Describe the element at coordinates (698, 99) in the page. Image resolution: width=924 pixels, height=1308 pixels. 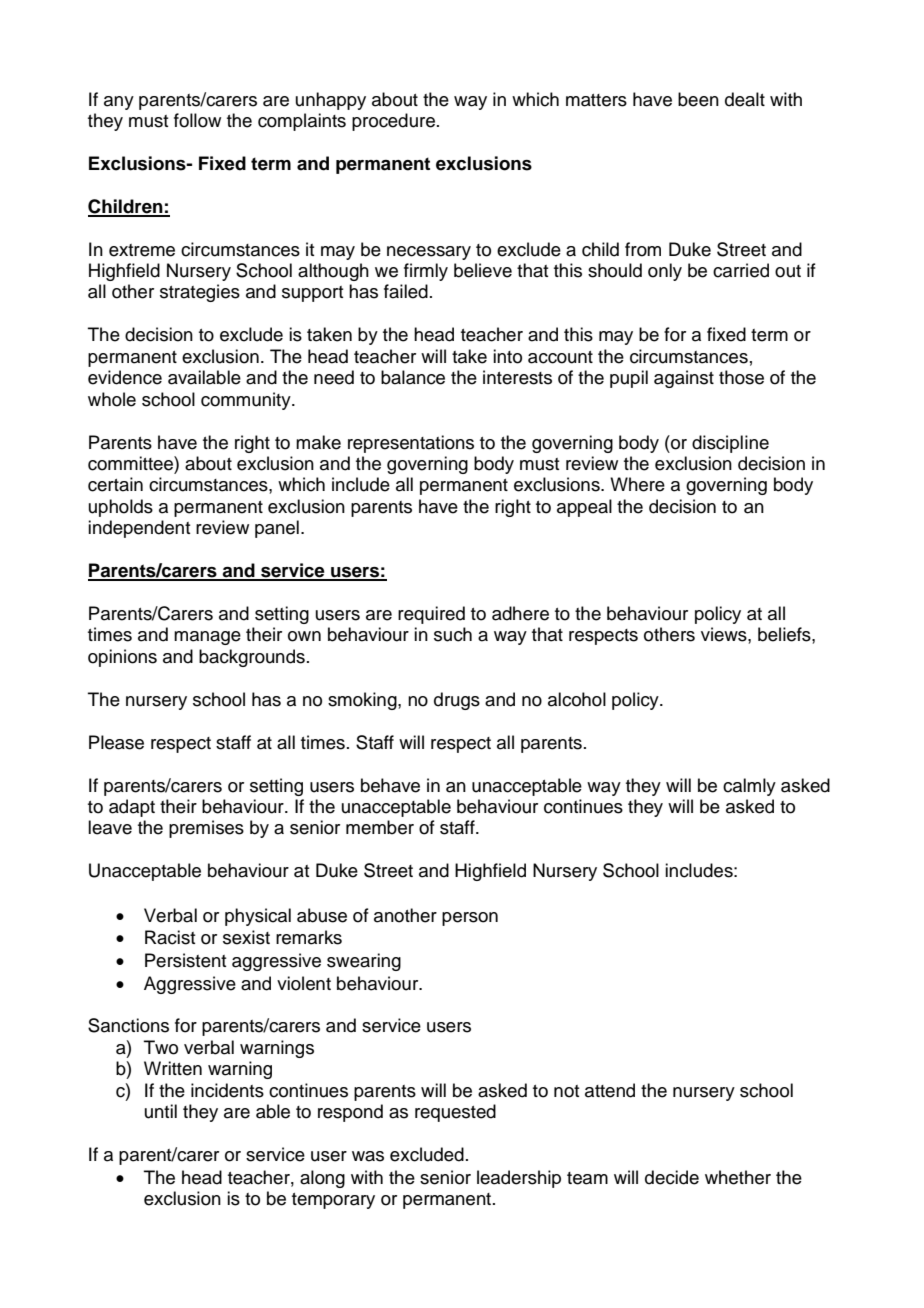
I see `been` at that location.
